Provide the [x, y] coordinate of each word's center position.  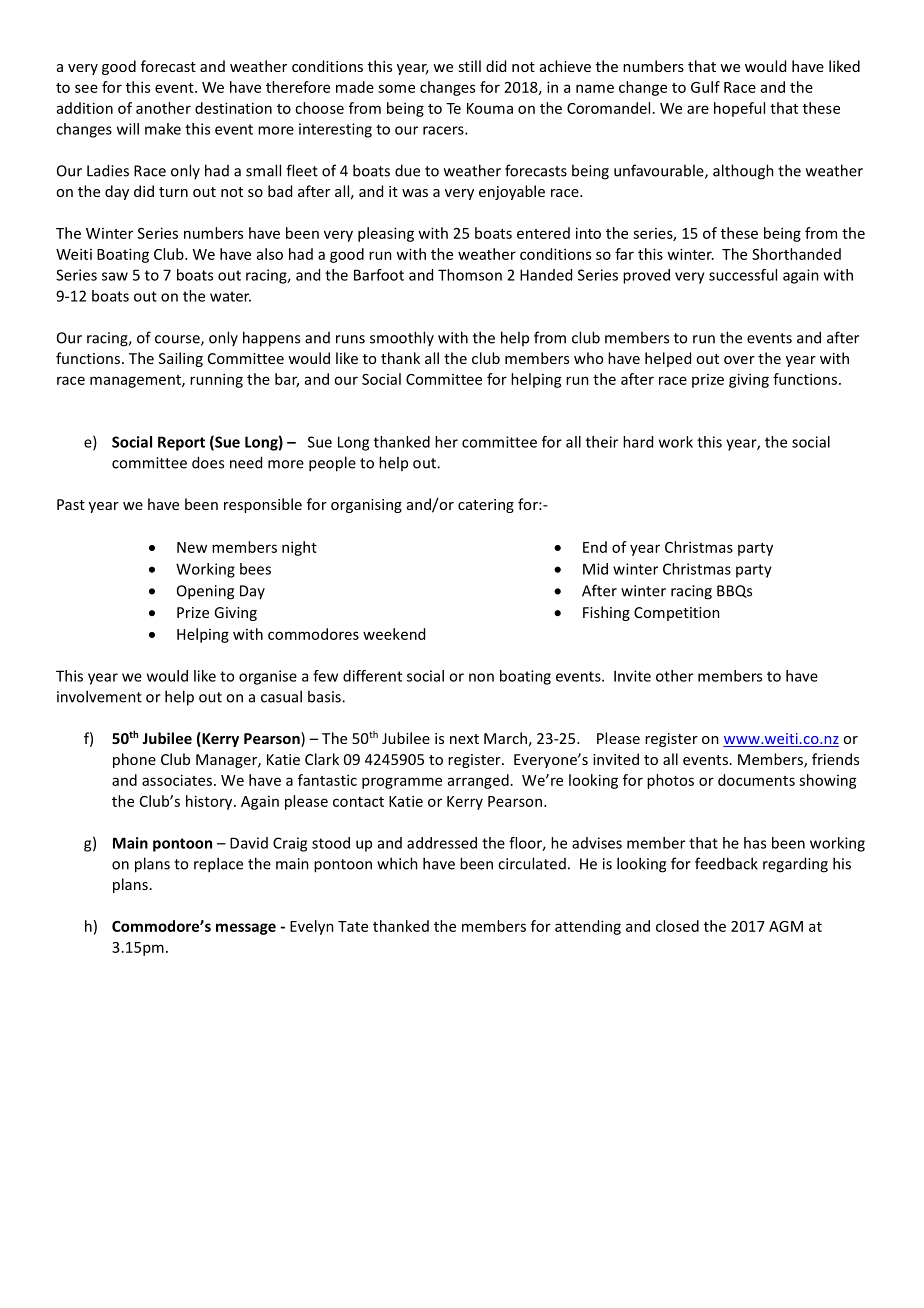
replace [218, 865]
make [163, 129]
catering [486, 506]
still [469, 66]
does [208, 462]
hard [638, 442]
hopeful [739, 109]
